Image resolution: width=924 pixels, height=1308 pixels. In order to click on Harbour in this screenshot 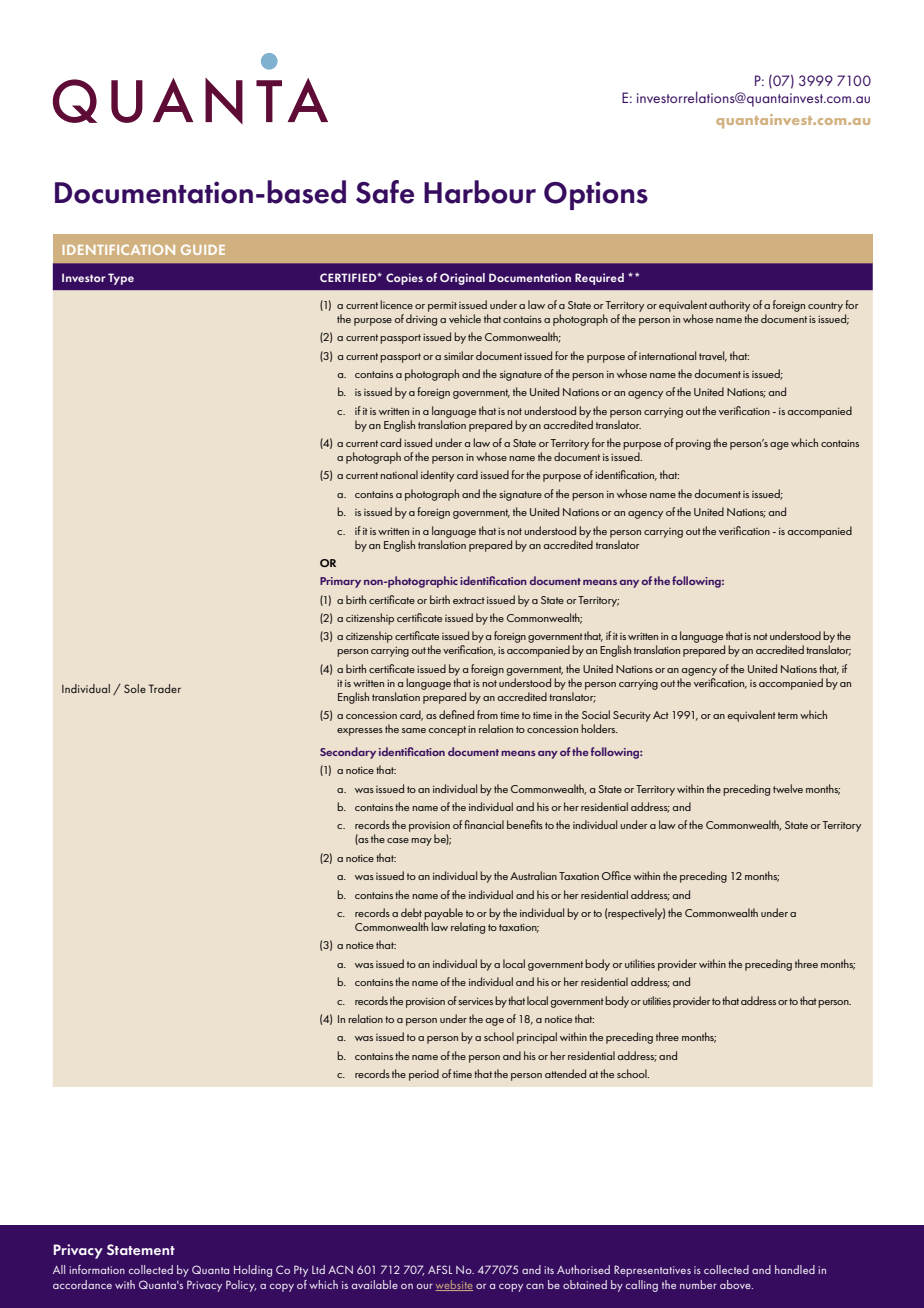, I will do `click(480, 192)`.
